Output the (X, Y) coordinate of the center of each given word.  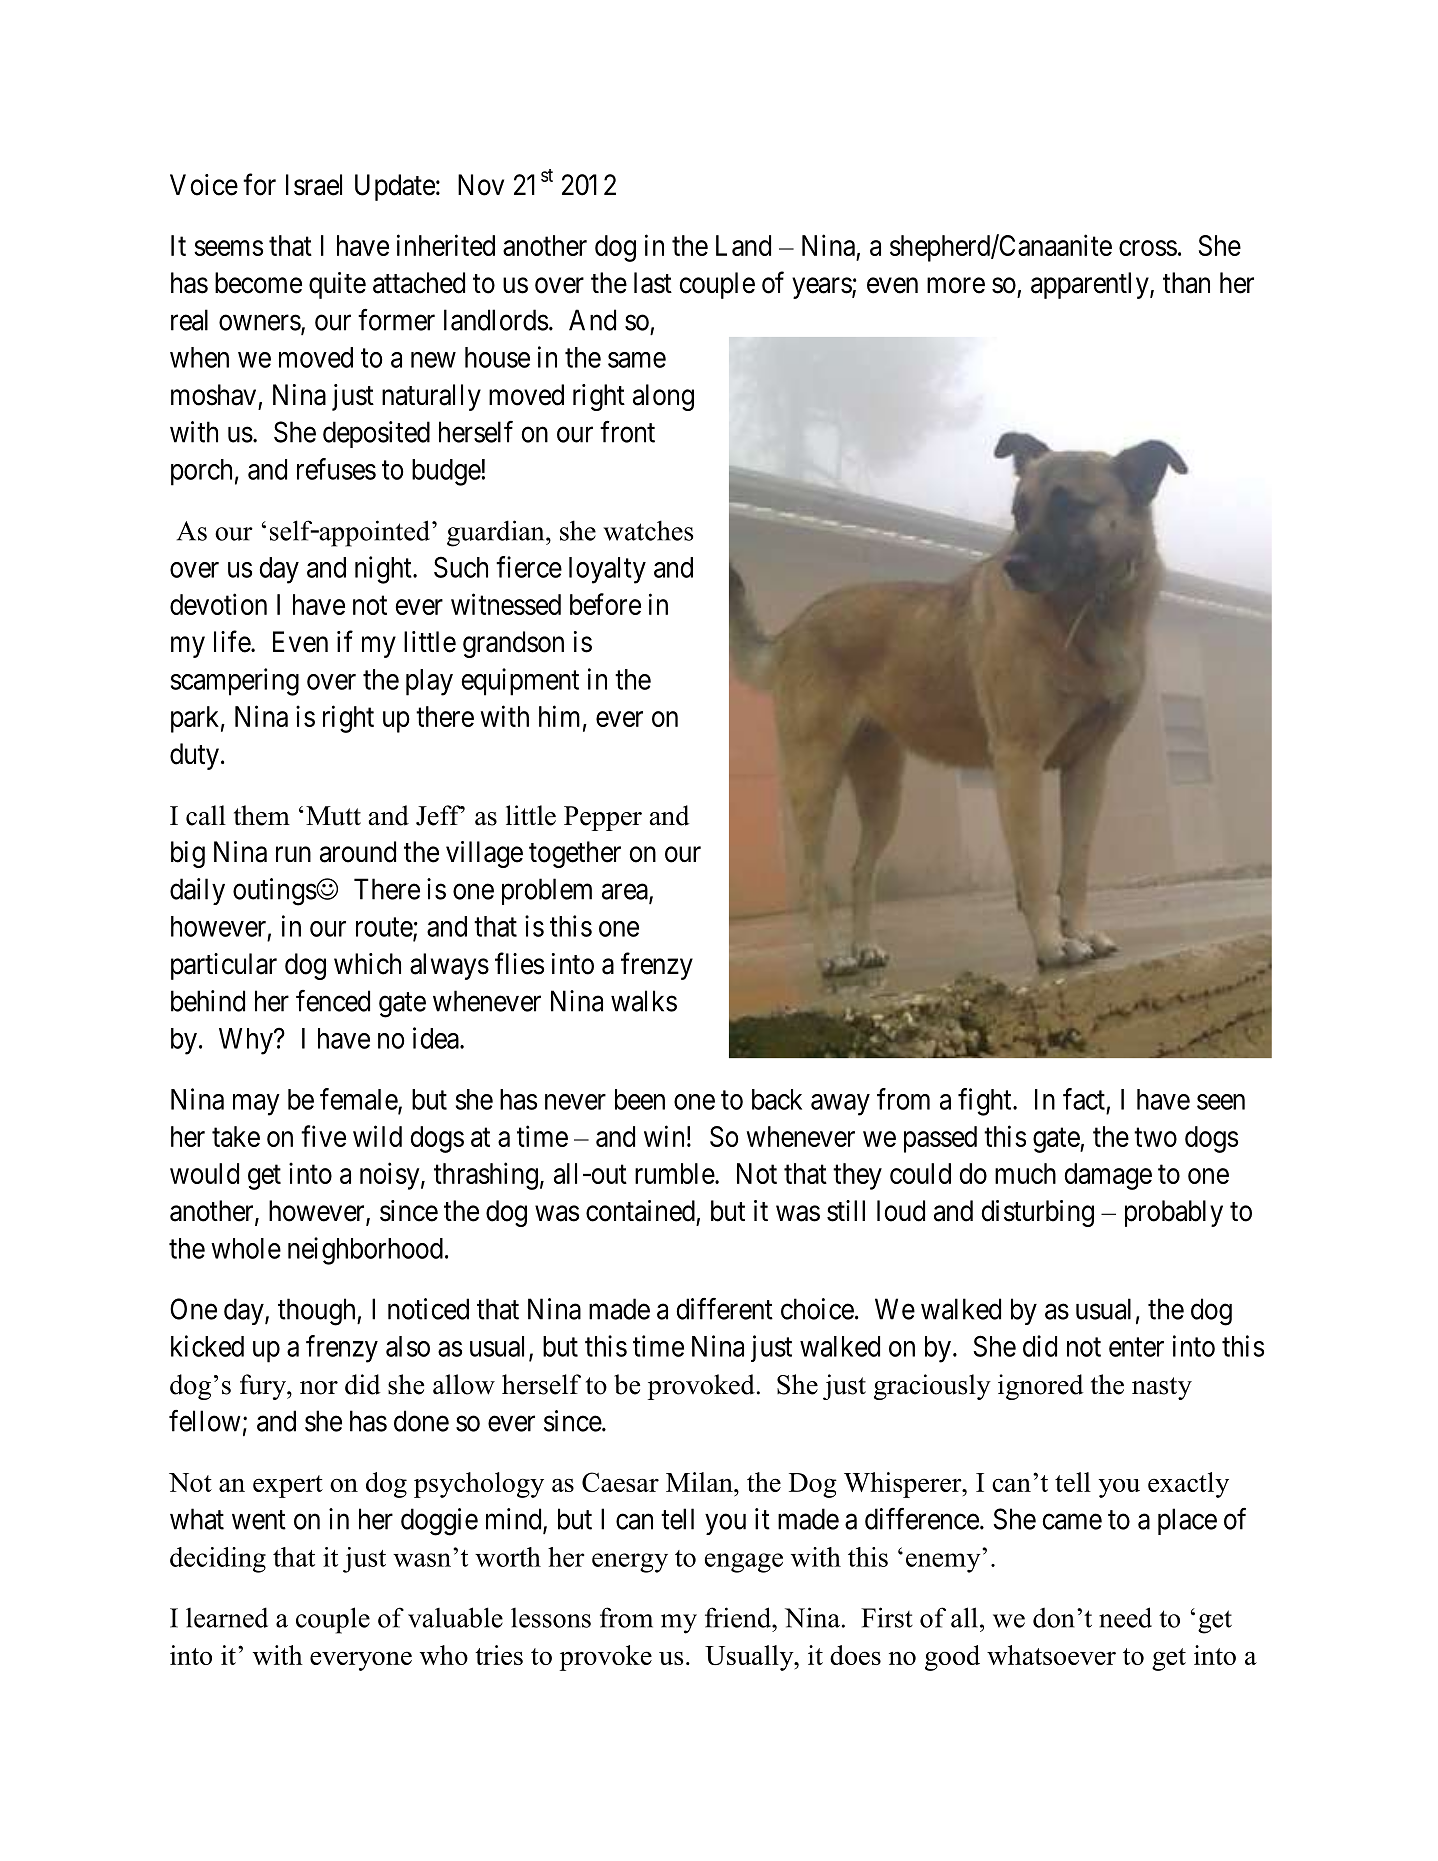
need (1125, 1617)
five (323, 1136)
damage (1108, 1176)
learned (227, 1617)
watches (648, 530)
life (233, 641)
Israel (314, 185)
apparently (1091, 285)
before (605, 604)
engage (744, 1563)
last (653, 283)
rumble (675, 1173)
